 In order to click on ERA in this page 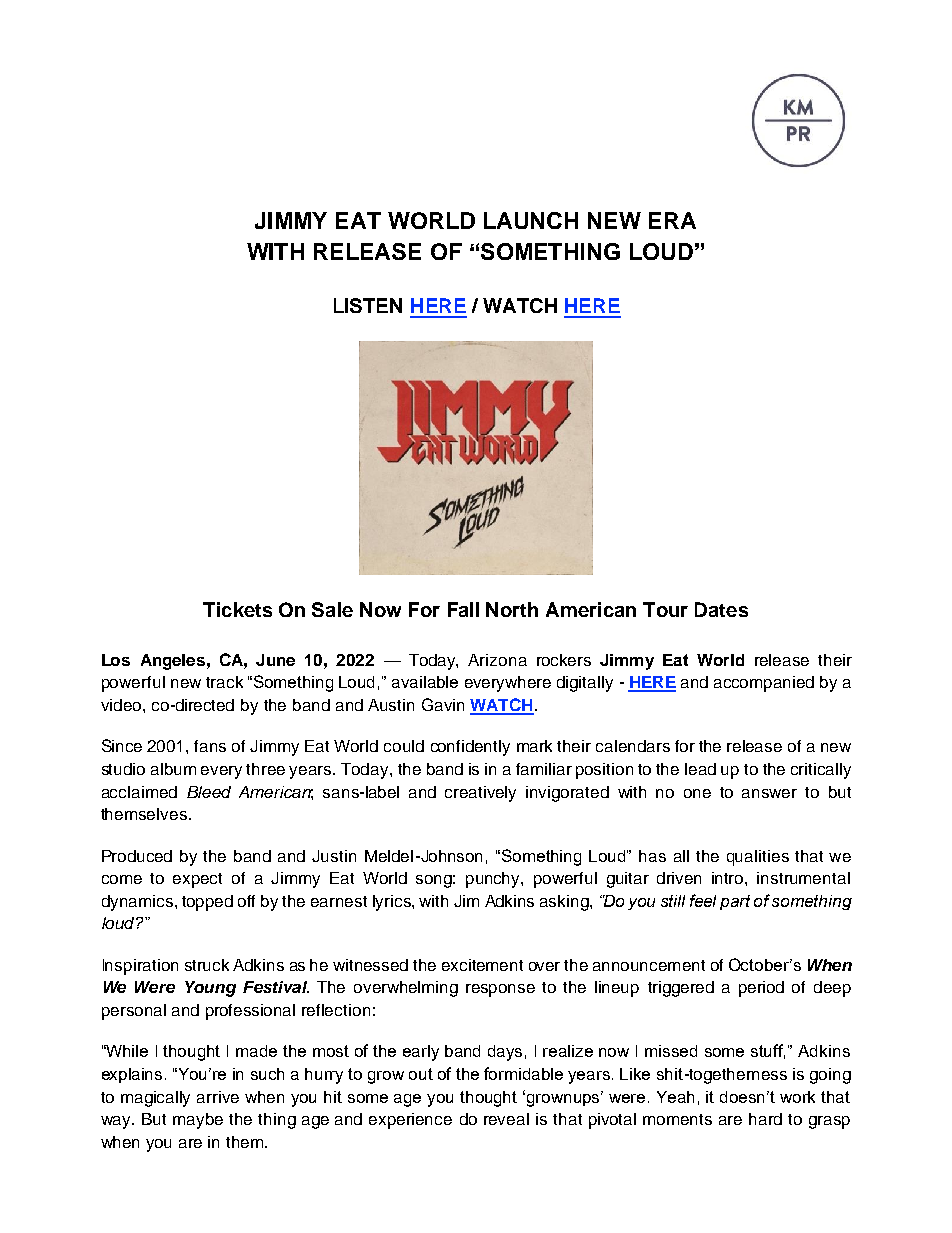, I will do `click(672, 220)`.
